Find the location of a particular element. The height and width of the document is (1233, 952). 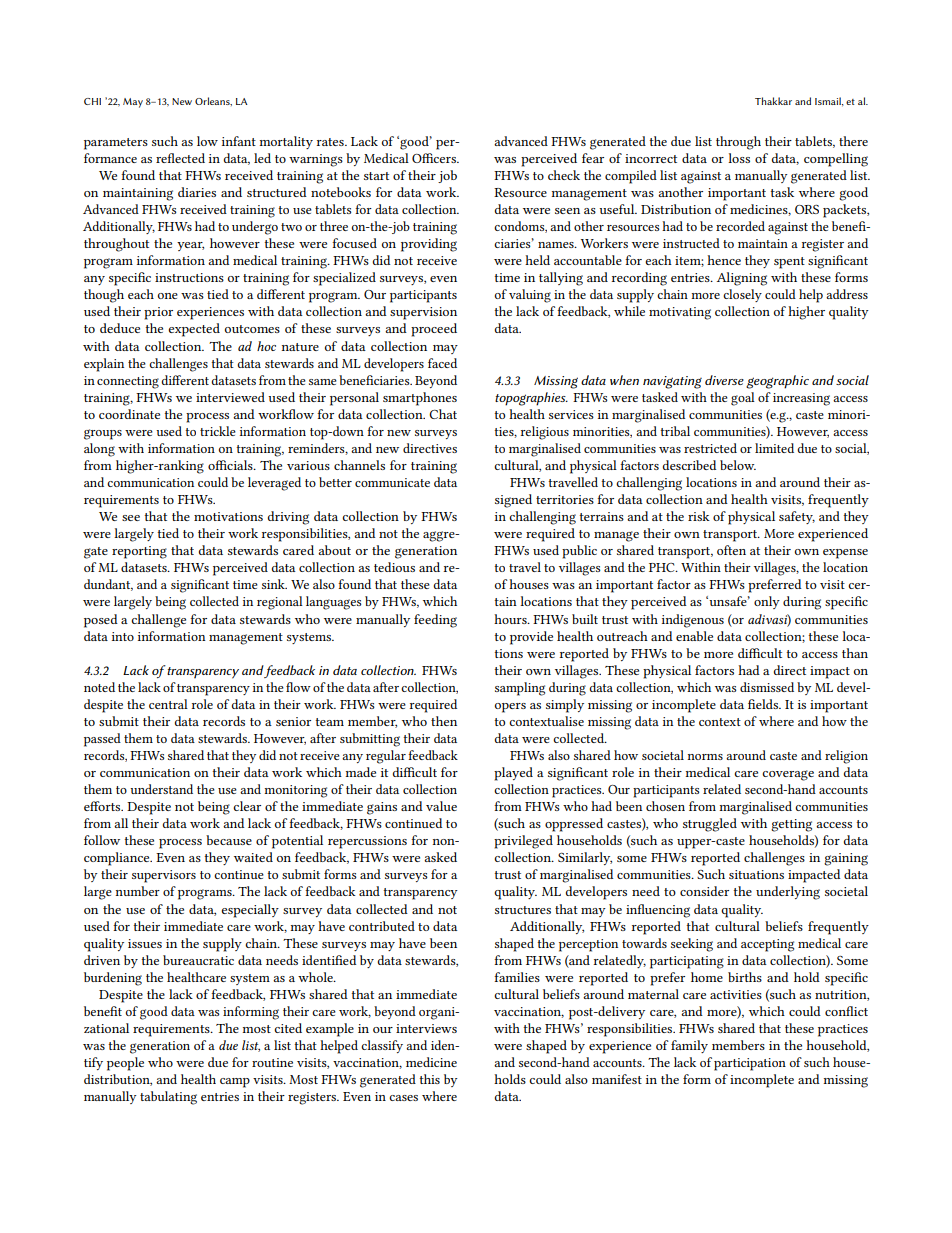

played is located at coordinates (513, 774).
